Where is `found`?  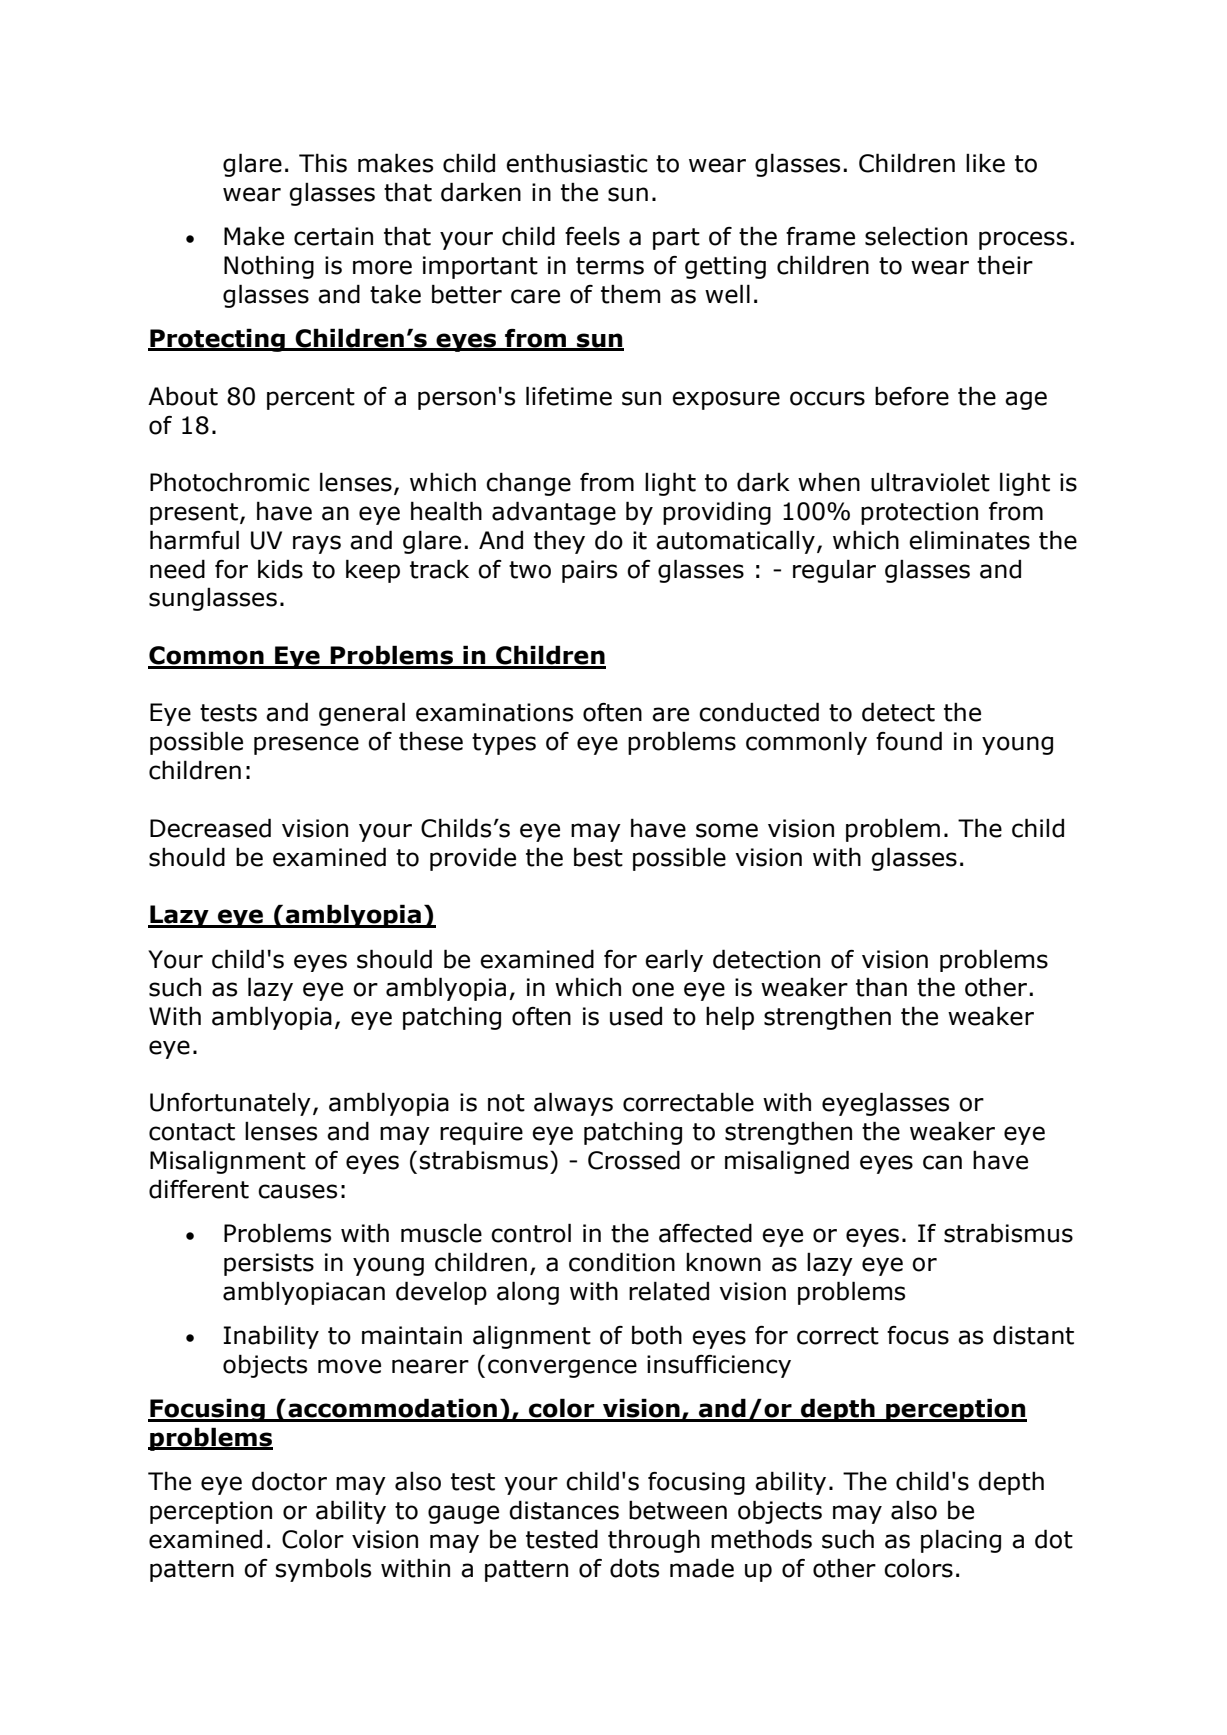
found is located at coordinates (909, 741).
